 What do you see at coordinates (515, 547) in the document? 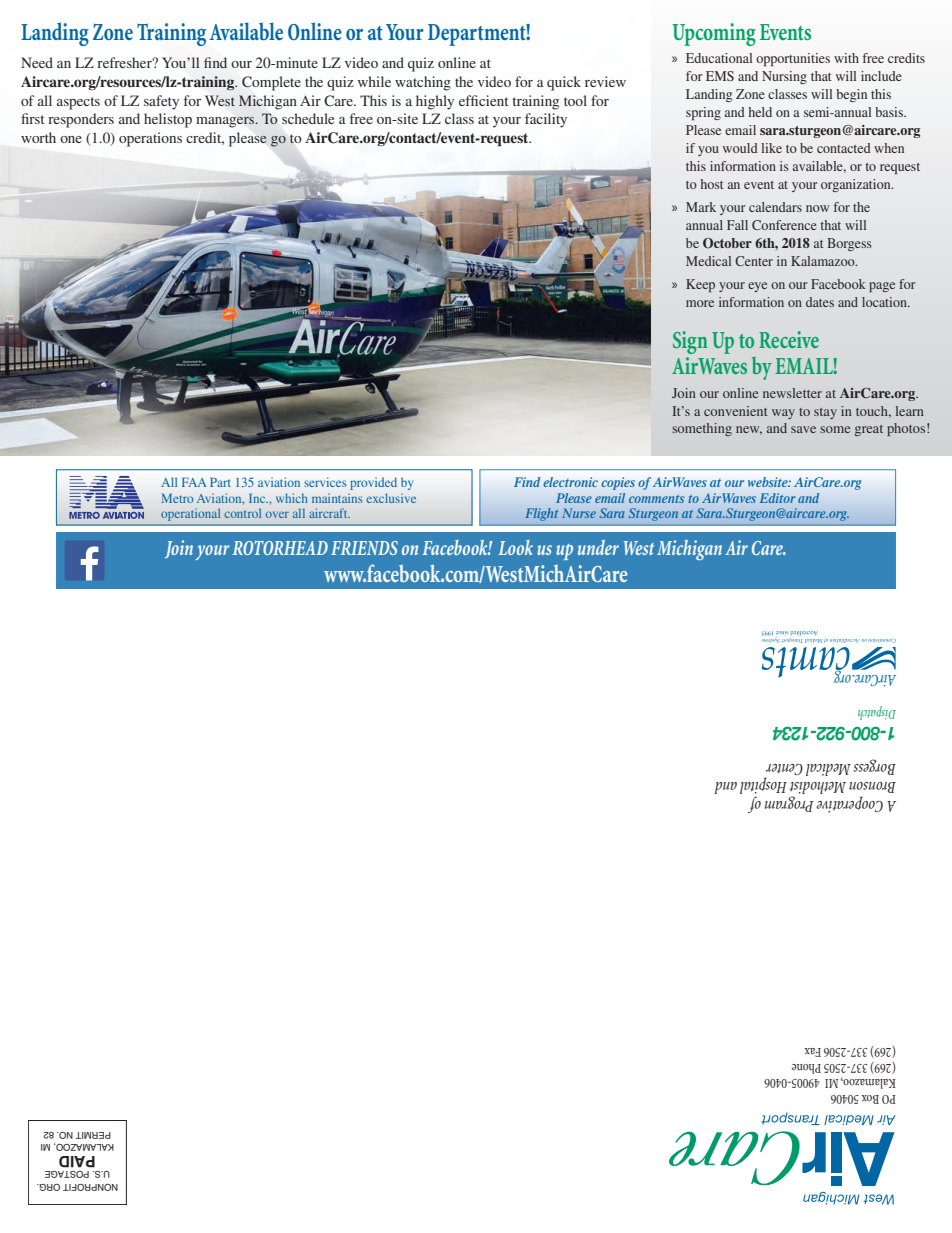
I see `Look` at bounding box center [515, 547].
